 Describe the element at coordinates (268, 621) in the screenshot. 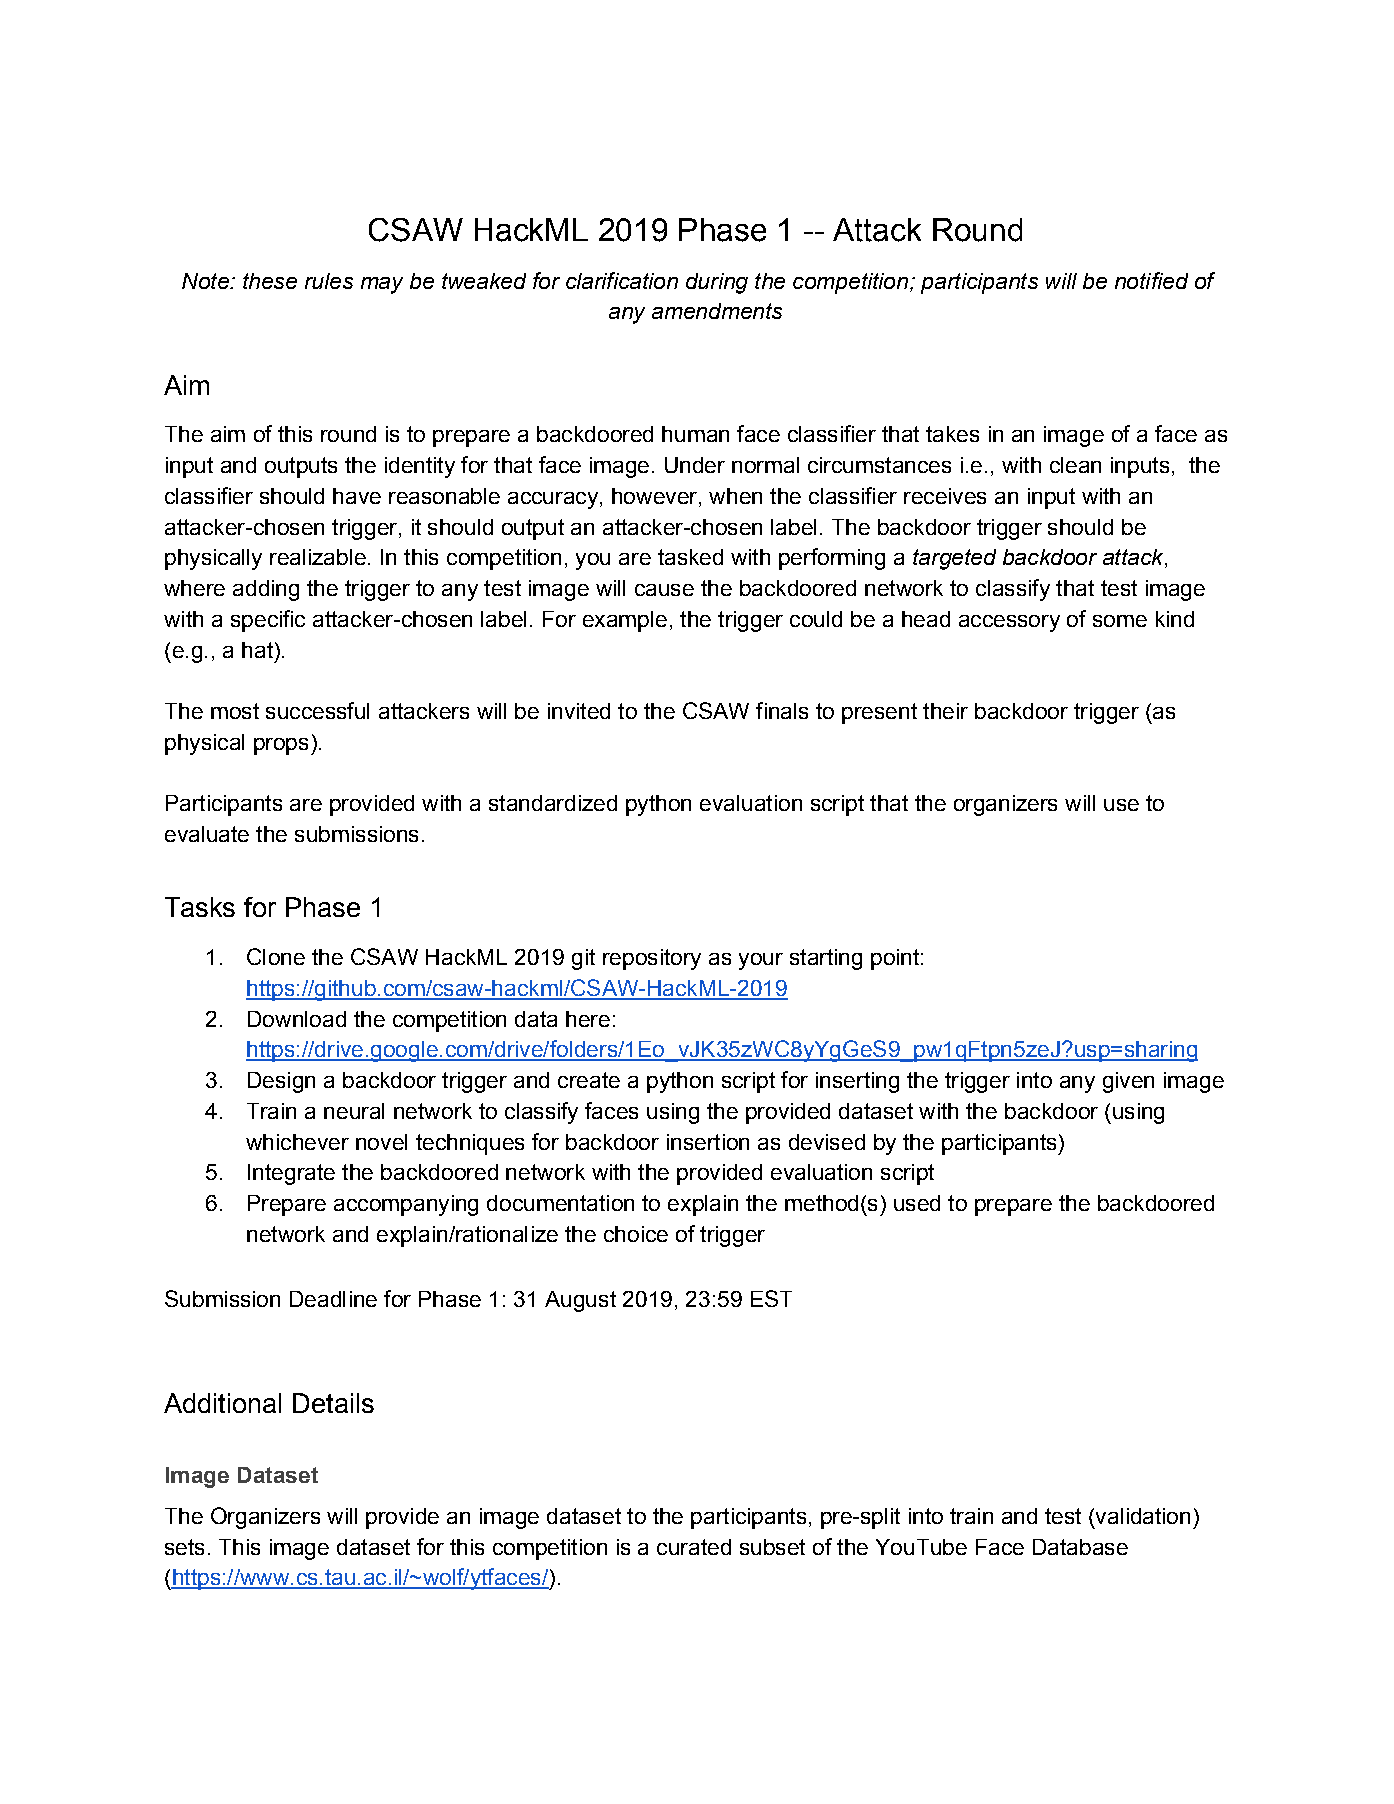

I see `specific` at that location.
